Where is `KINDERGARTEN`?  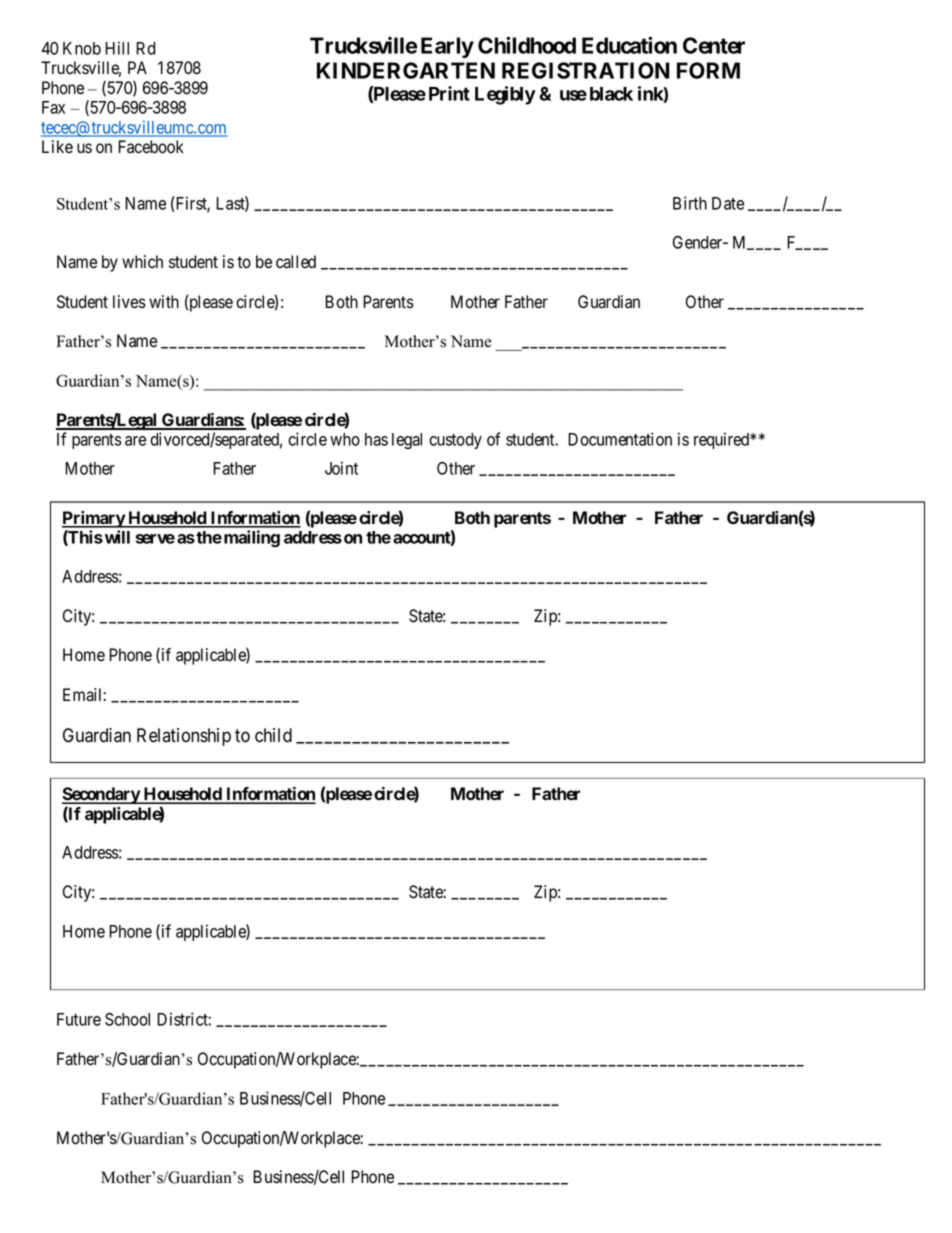 KINDERGARTEN is located at coordinates (406, 70).
